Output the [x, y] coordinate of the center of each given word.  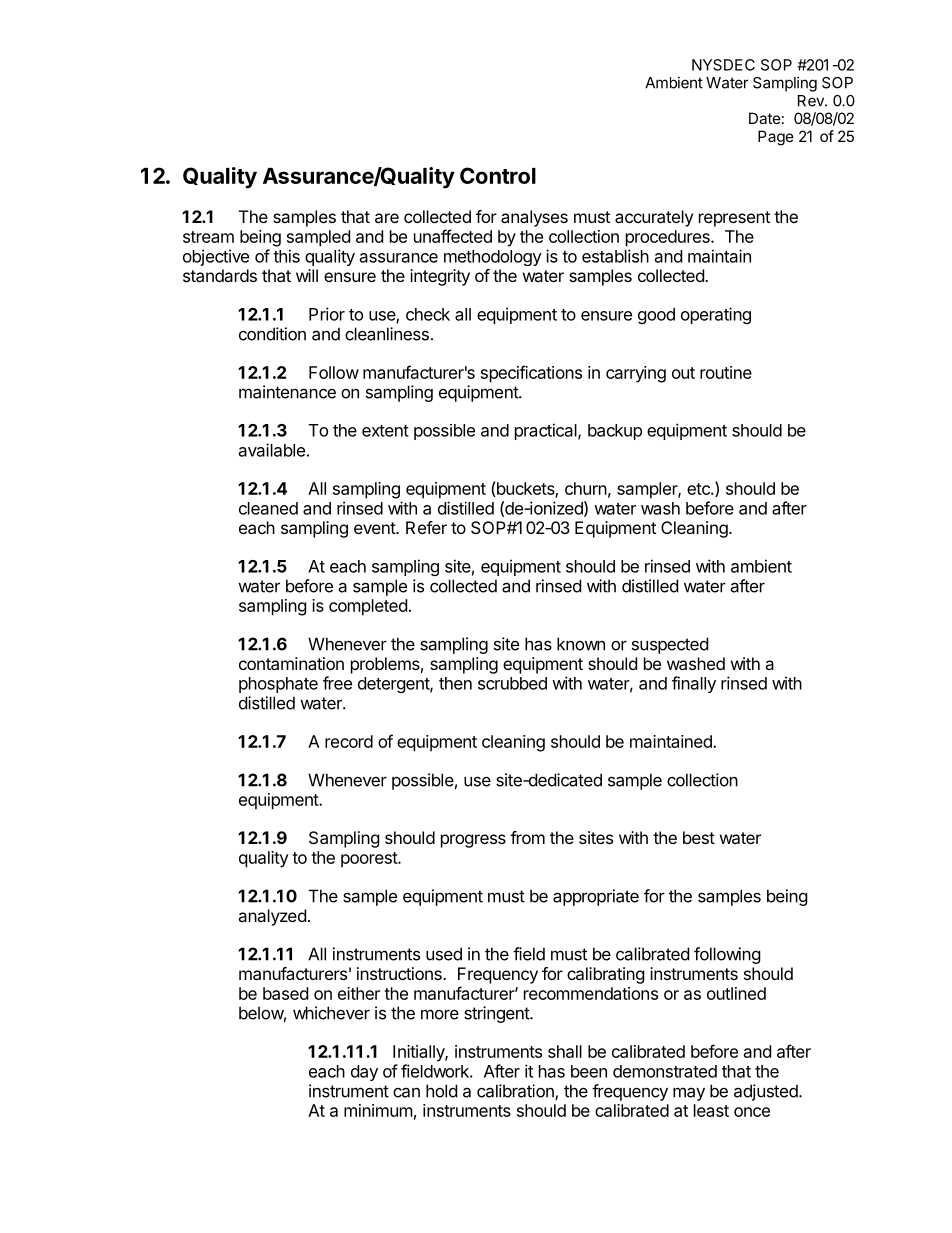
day [364, 1073]
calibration [516, 1092]
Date [765, 118]
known [581, 644]
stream [208, 237]
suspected [670, 645]
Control [498, 175]
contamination [291, 663]
